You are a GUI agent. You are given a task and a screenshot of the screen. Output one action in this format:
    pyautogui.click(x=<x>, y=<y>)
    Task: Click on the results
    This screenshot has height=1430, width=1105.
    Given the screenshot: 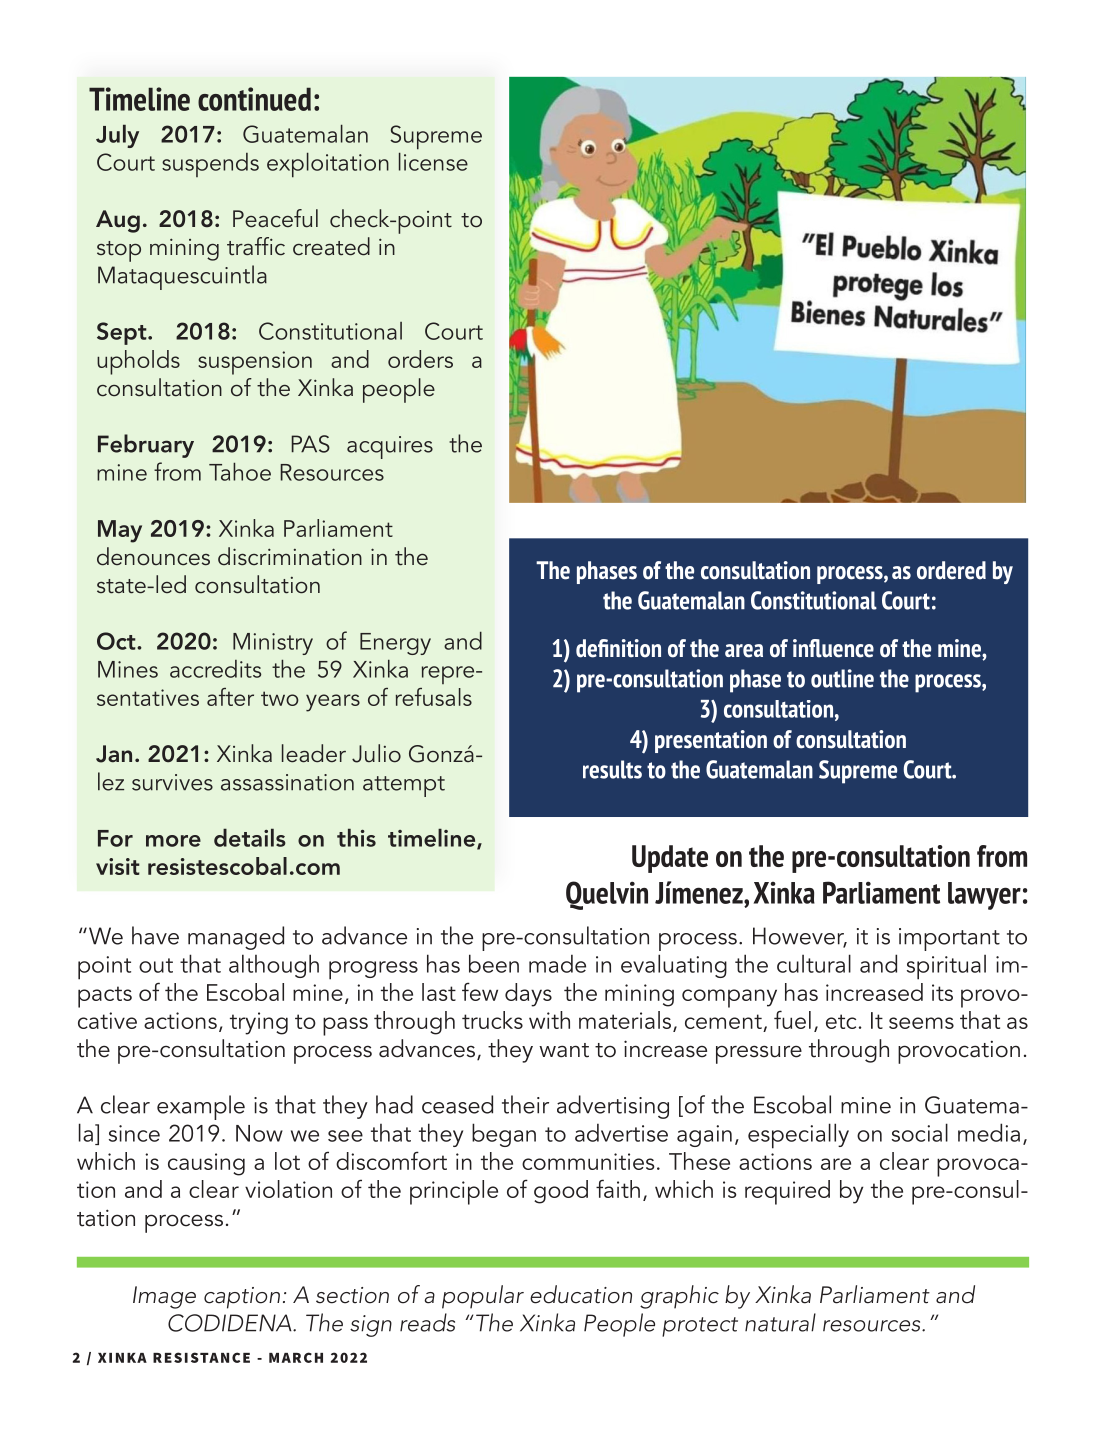 What is the action you would take?
    pyautogui.click(x=612, y=769)
